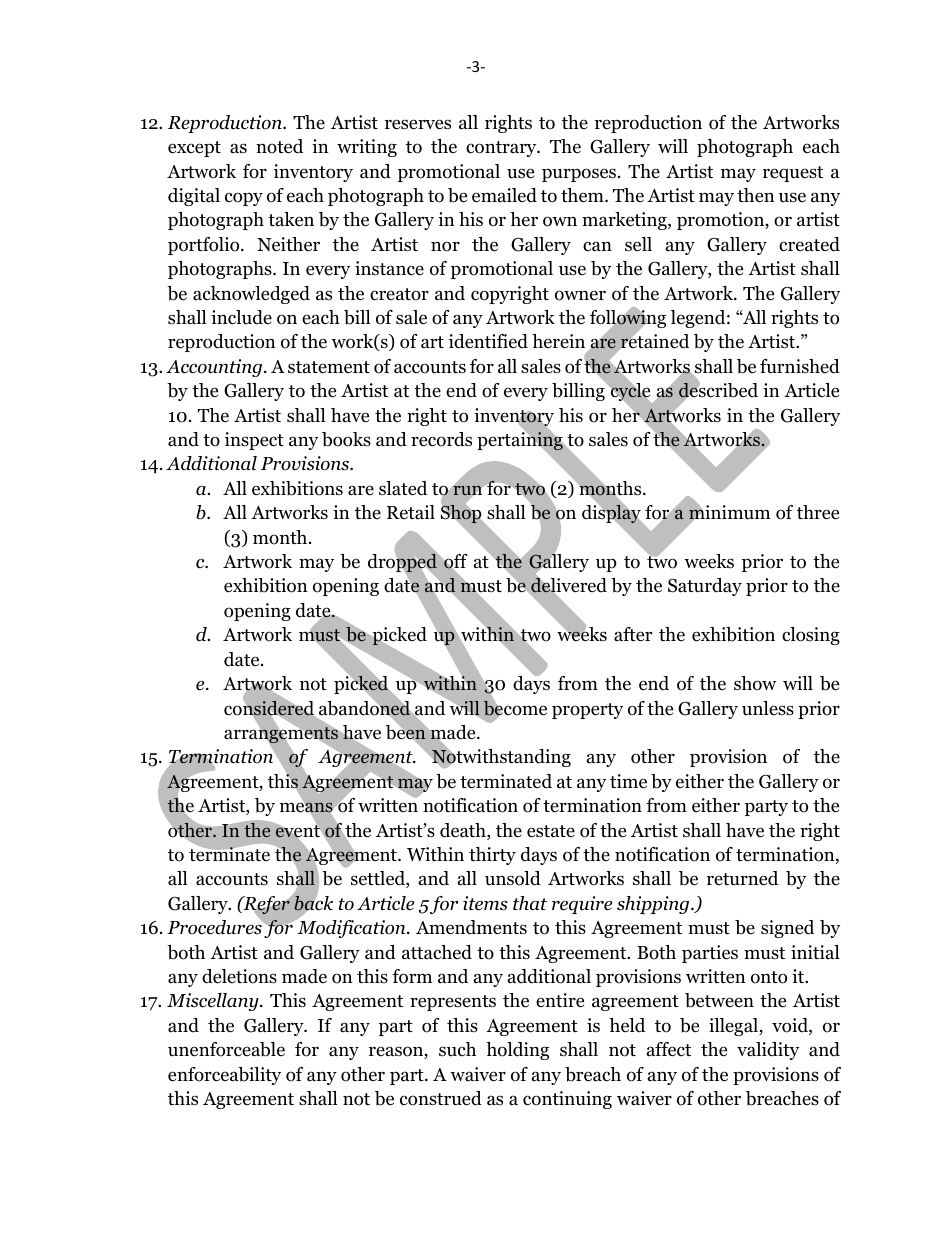 The image size is (952, 1233). What do you see at coordinates (756, 195) in the screenshot?
I see `then` at bounding box center [756, 195].
